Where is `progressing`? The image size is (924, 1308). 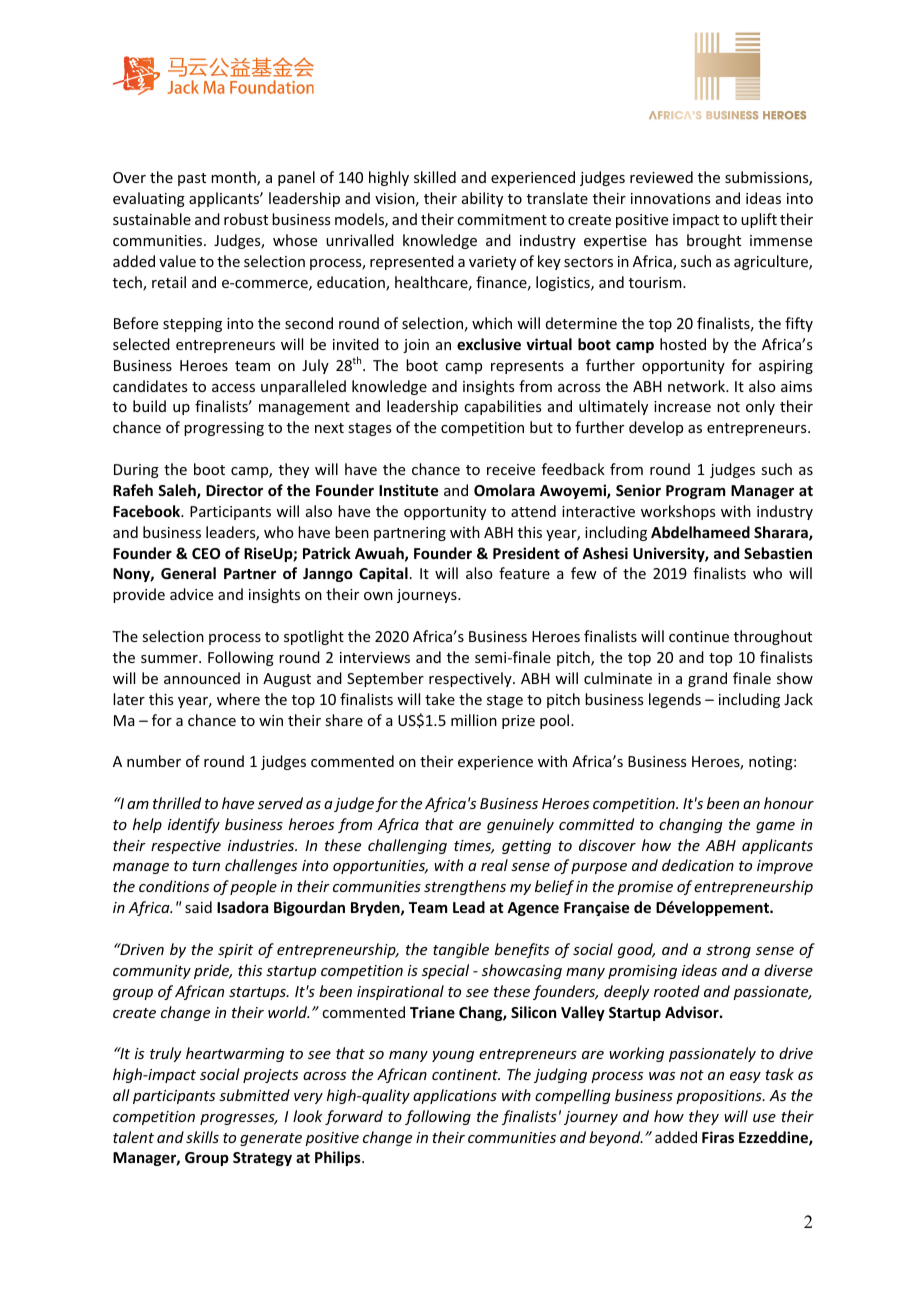 progressing is located at coordinates (224, 429).
